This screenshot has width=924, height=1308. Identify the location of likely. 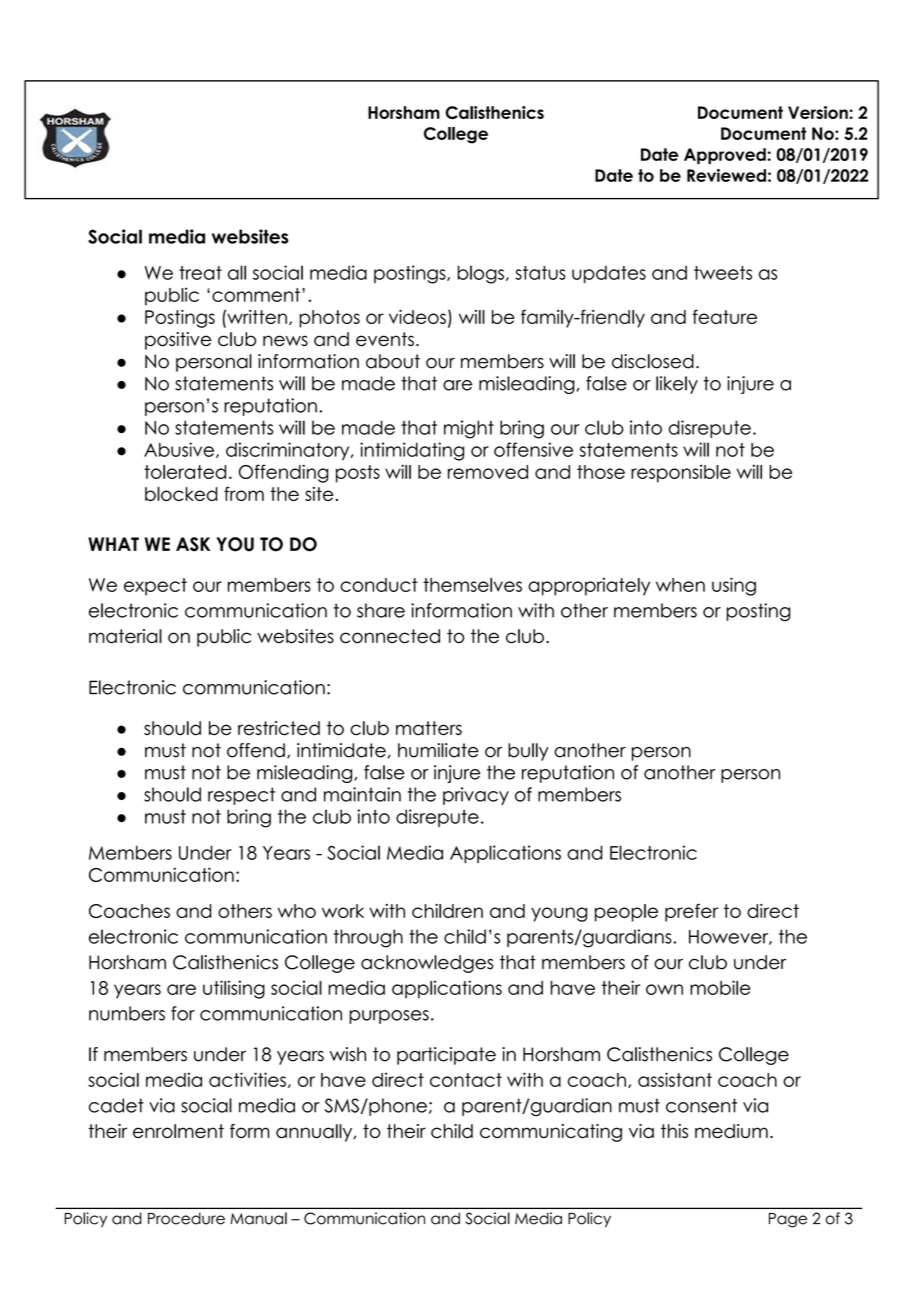
(677, 385).
